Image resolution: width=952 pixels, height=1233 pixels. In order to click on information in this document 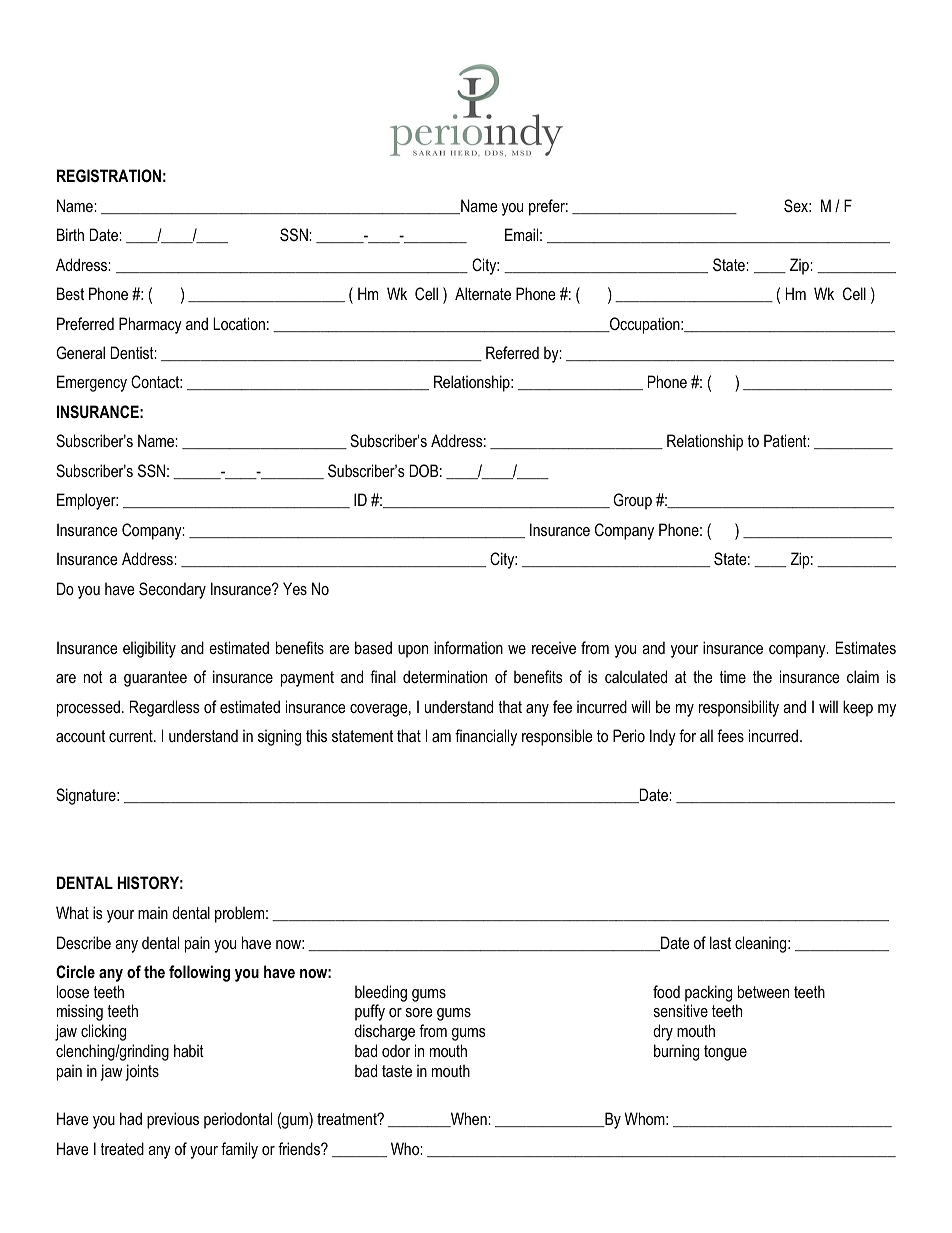, I will do `click(468, 647)`.
